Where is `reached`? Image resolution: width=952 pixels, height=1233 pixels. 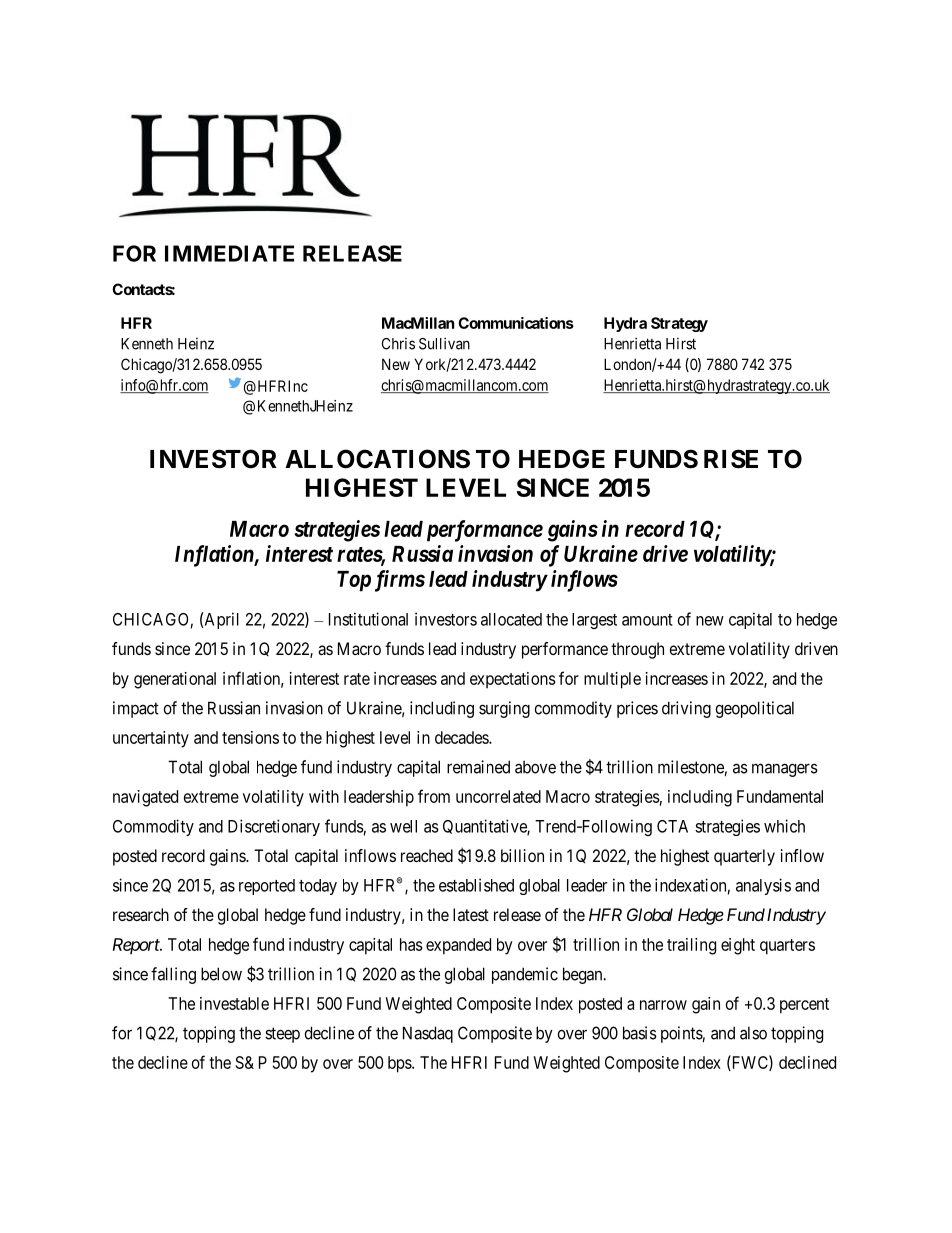
reached is located at coordinates (427, 855).
